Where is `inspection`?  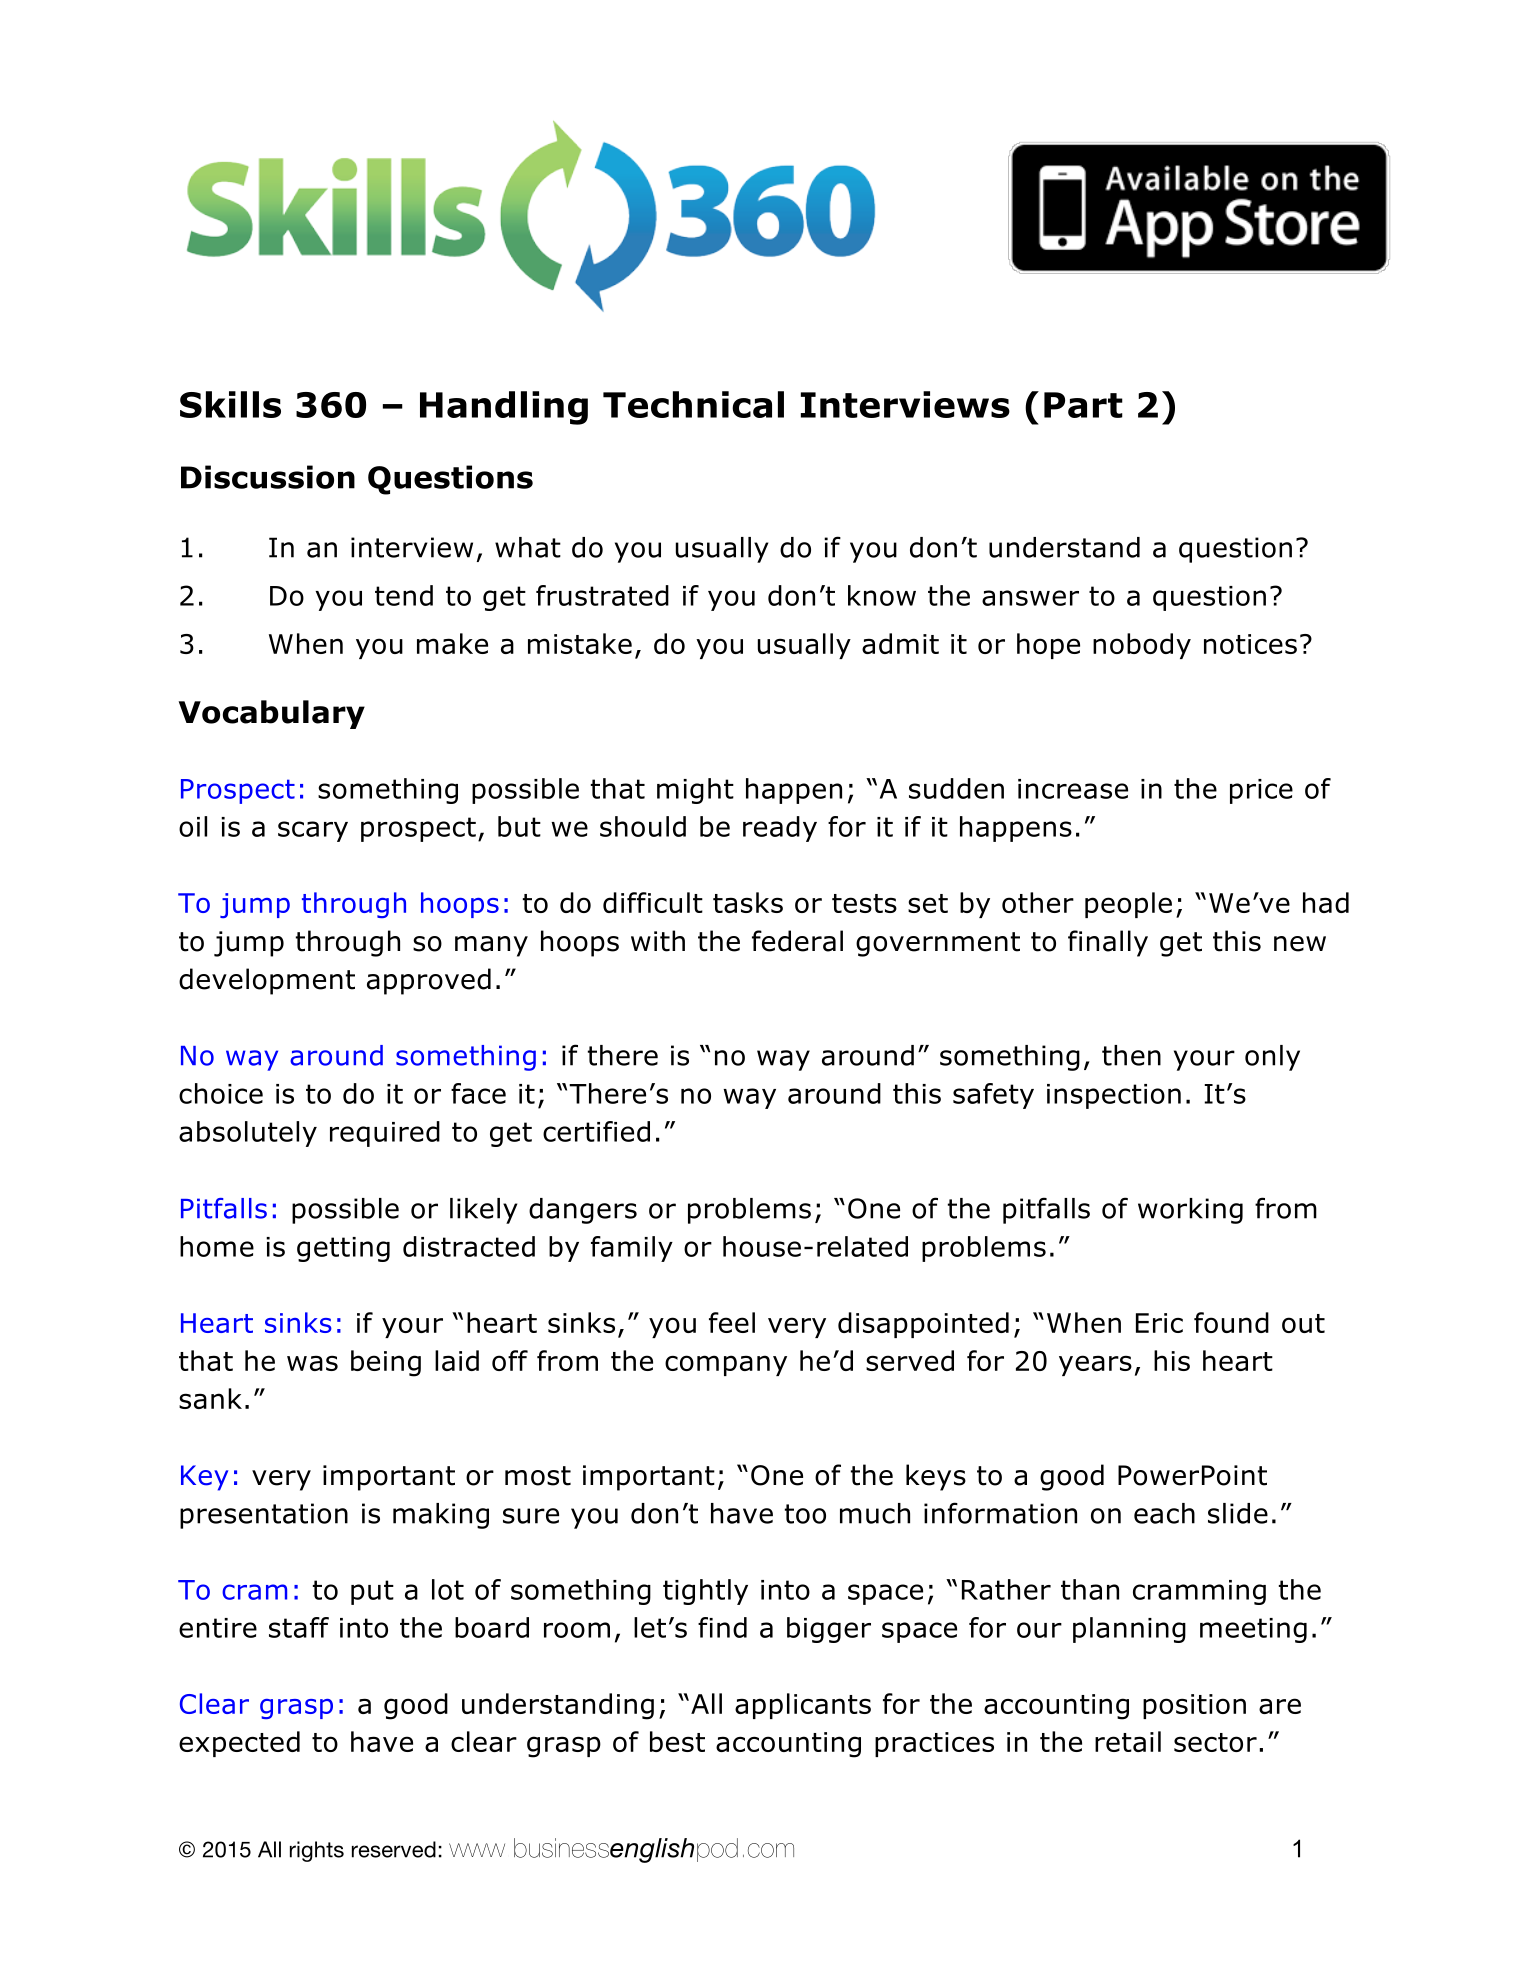
inspection is located at coordinates (1114, 1096).
